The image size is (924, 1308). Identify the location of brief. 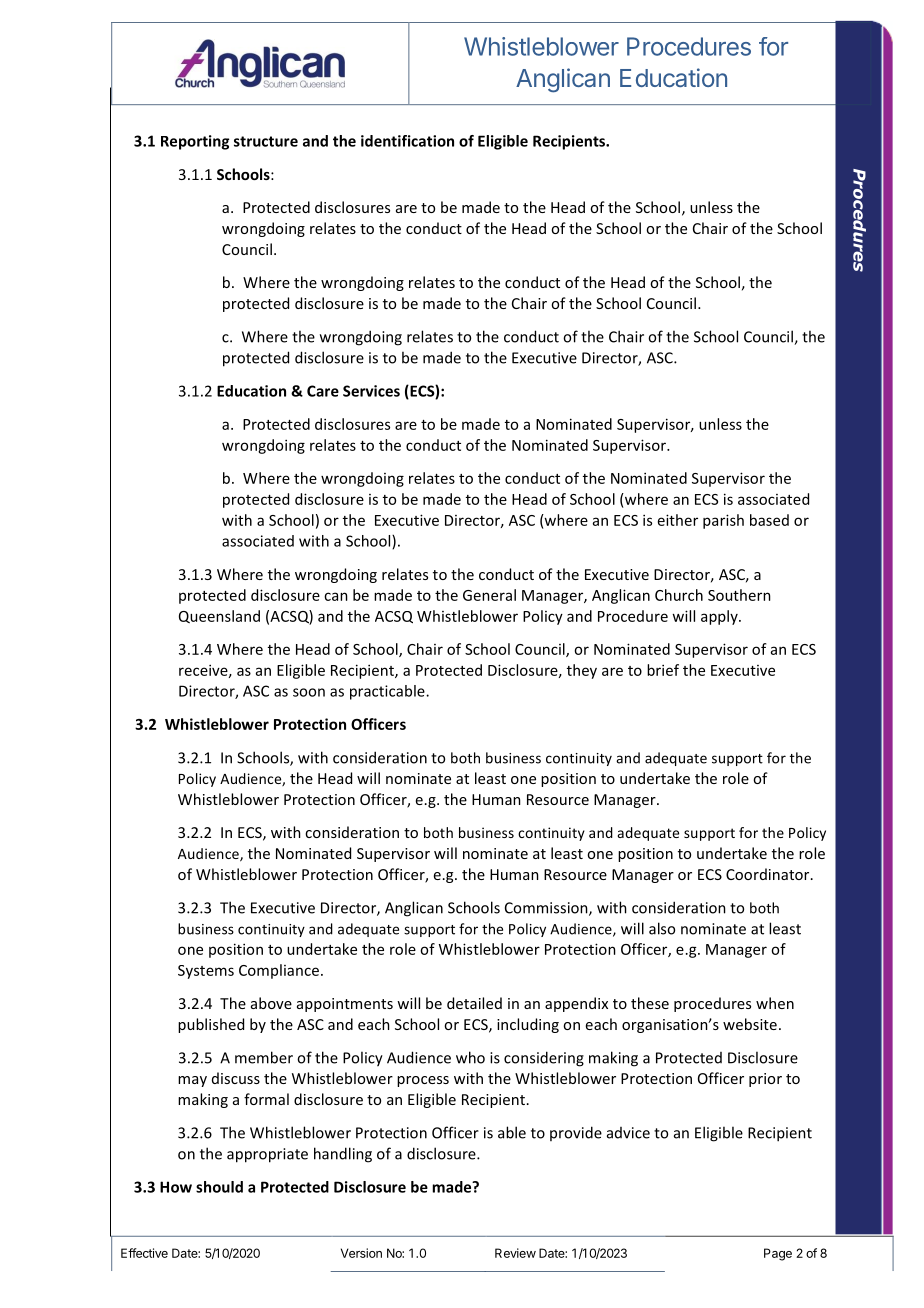
(663, 670).
